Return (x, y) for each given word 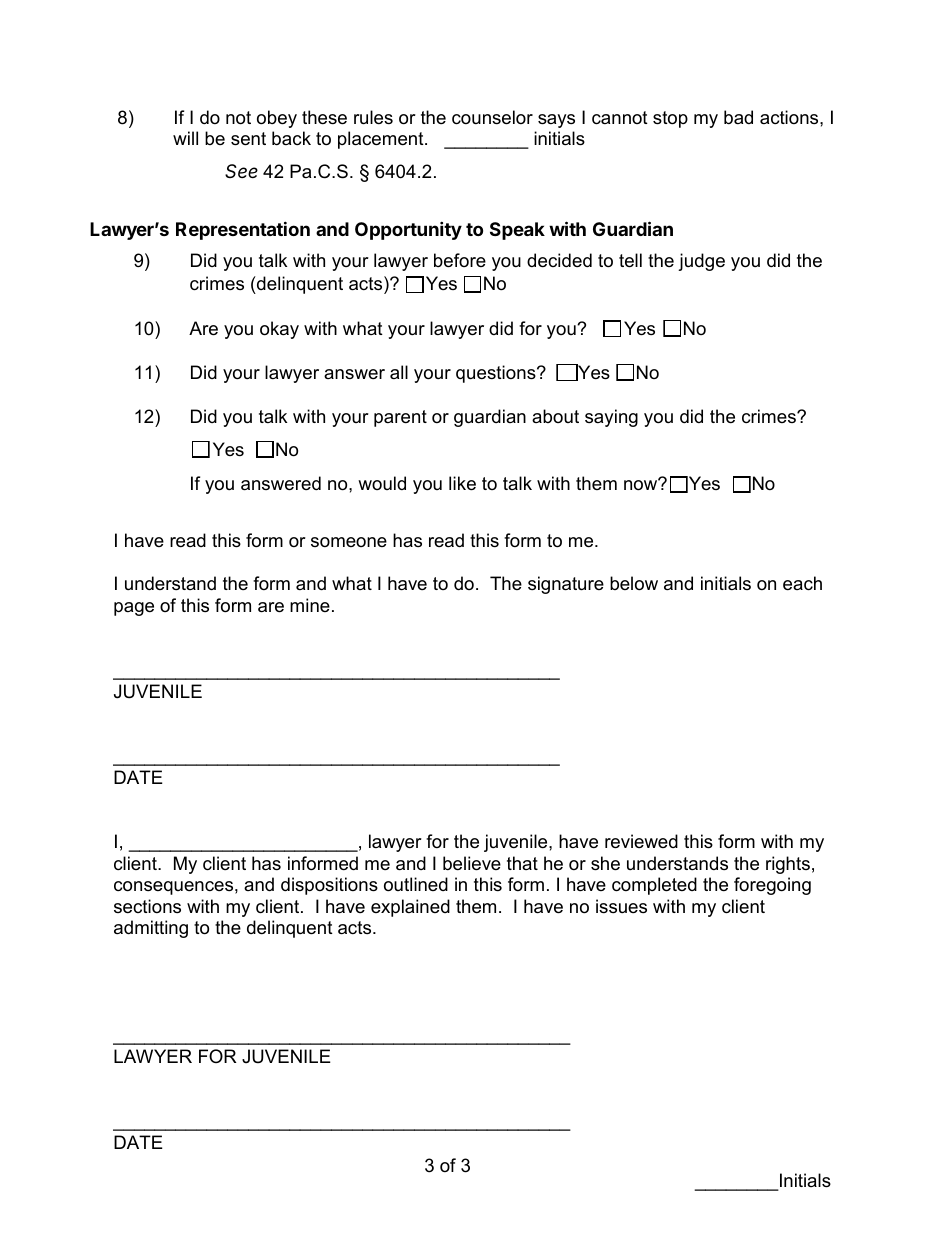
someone (349, 542)
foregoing (772, 886)
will (185, 138)
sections (147, 906)
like (462, 483)
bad (738, 117)
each (802, 583)
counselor (492, 117)
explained (410, 908)
